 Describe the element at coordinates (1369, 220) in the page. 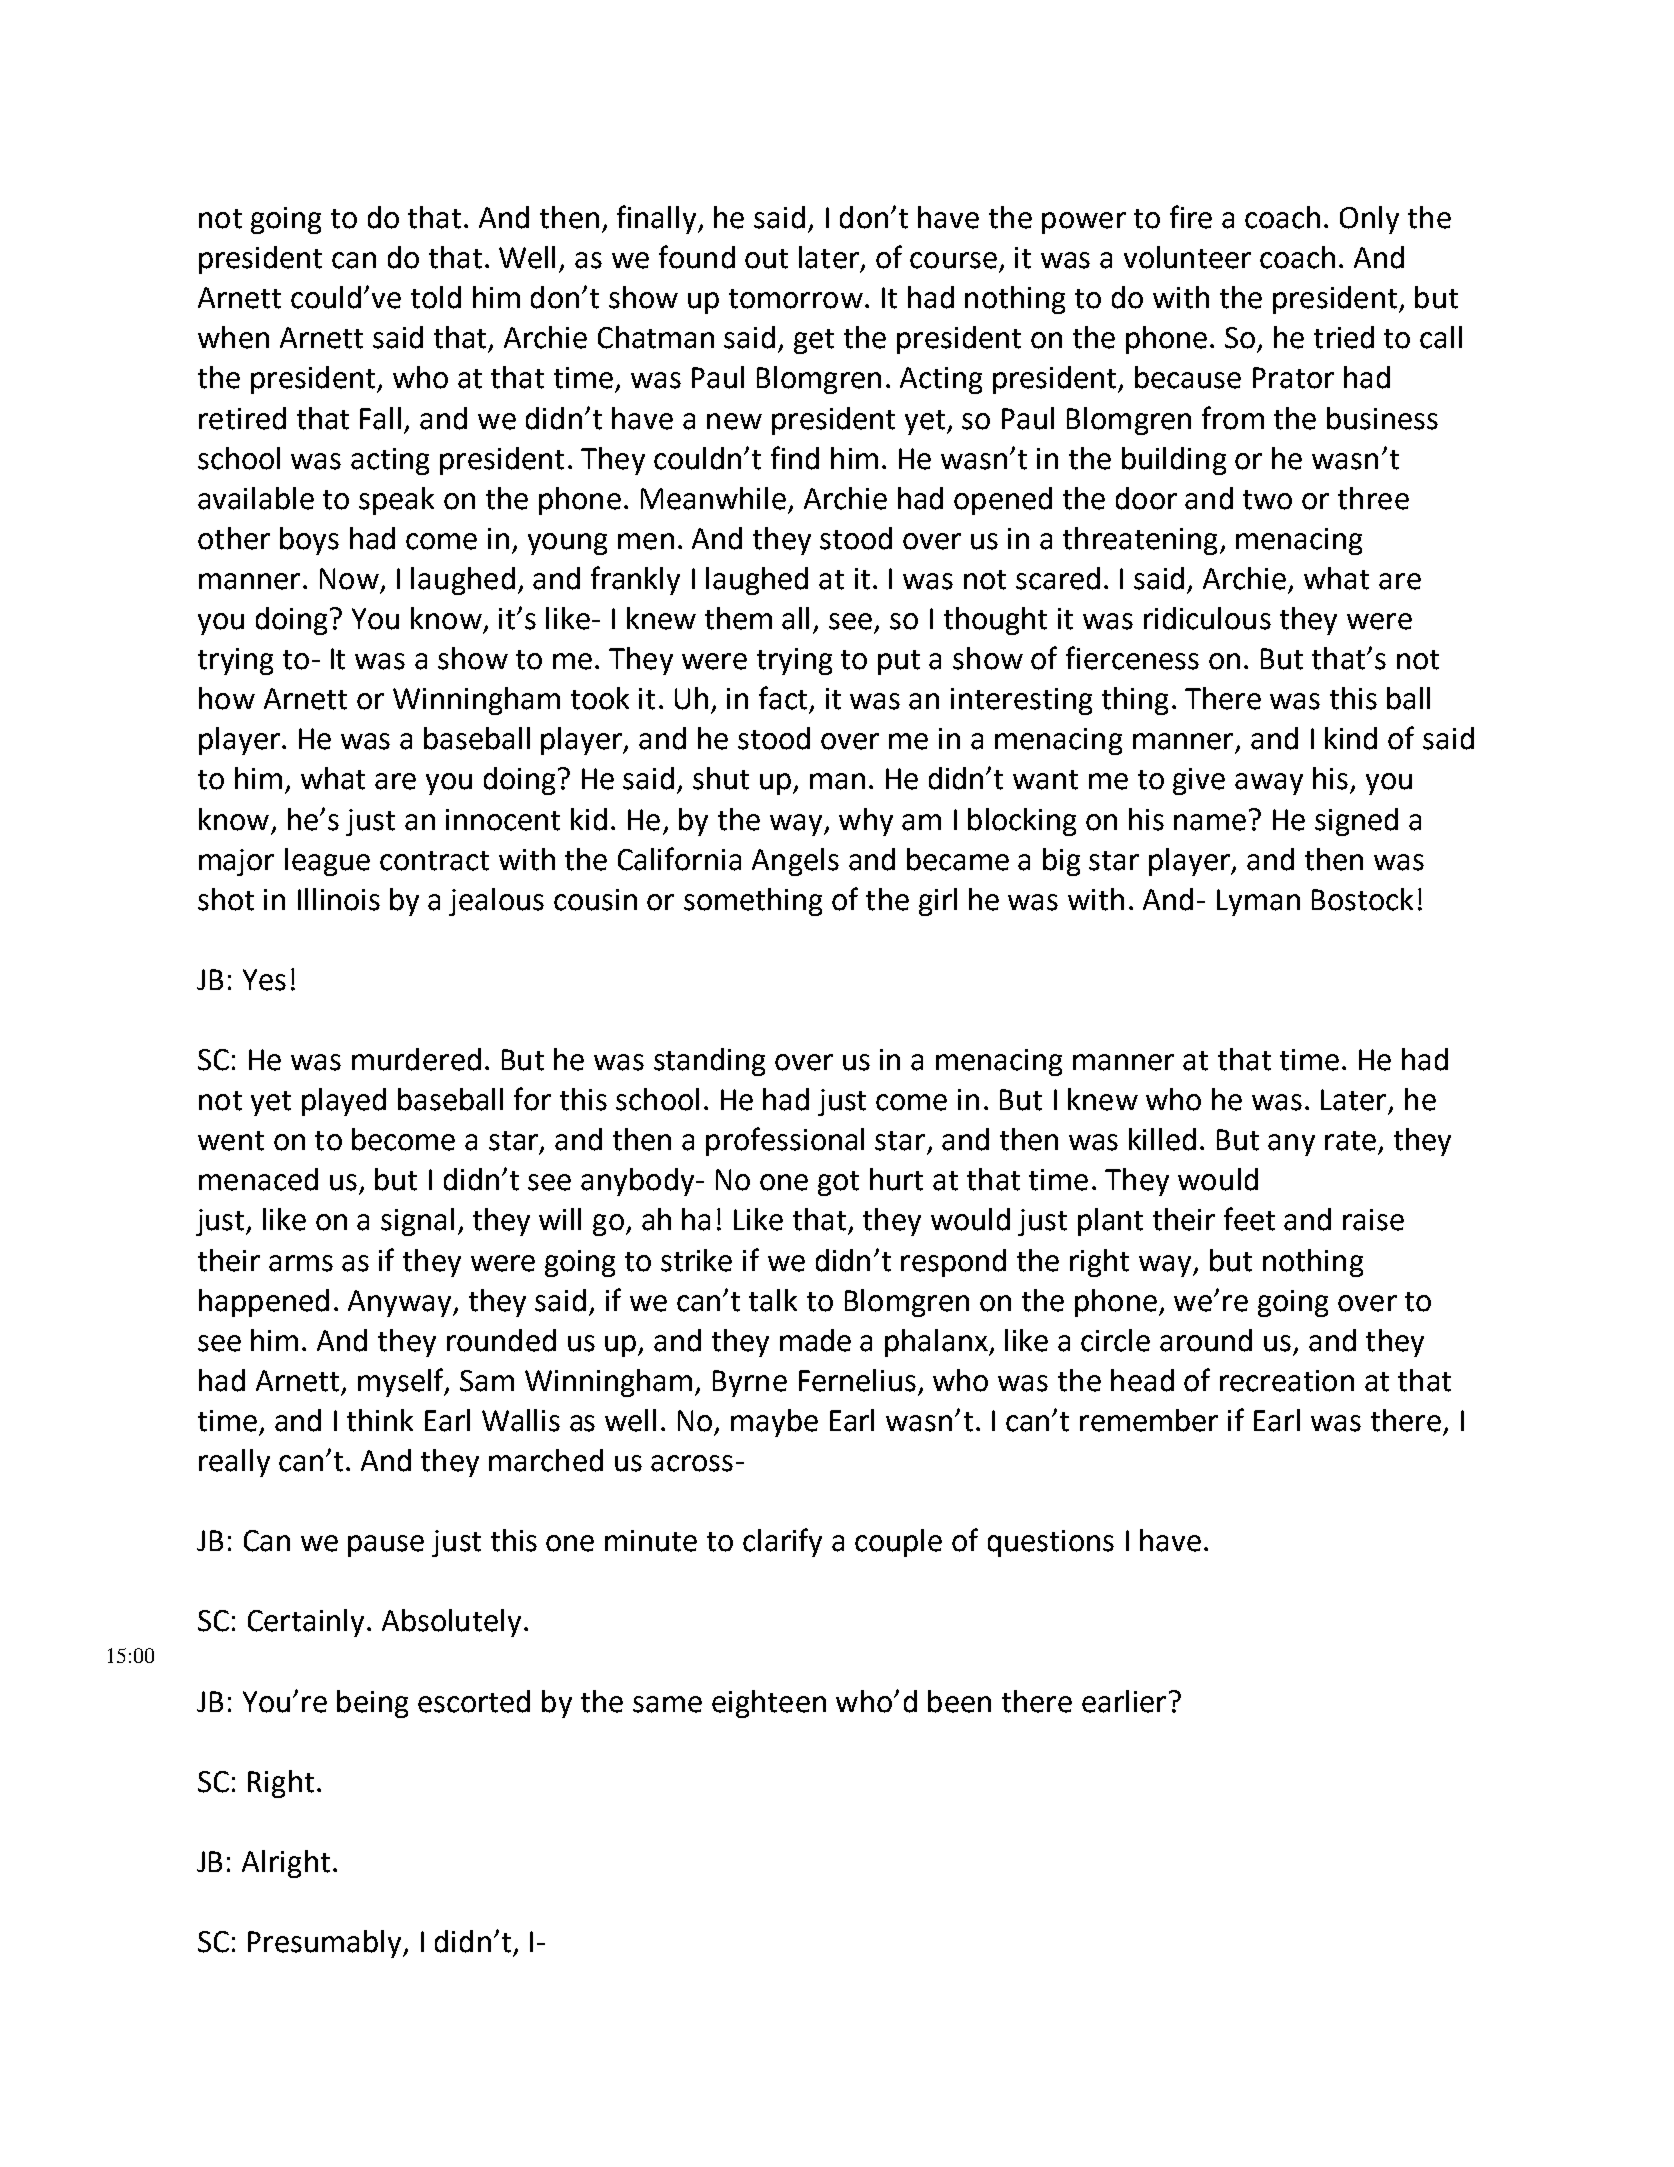

I see `Only` at that location.
